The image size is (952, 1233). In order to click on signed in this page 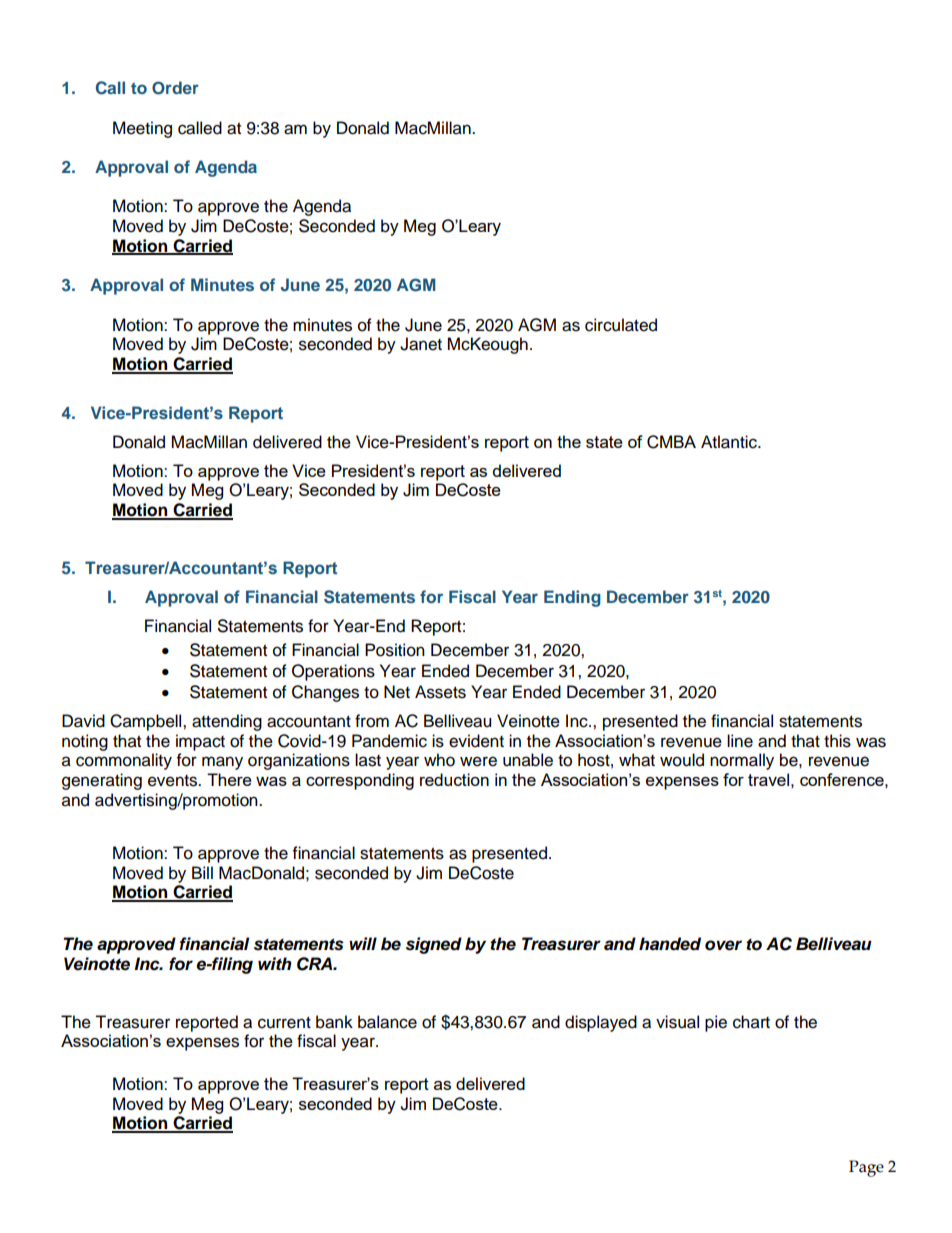, I will do `click(434, 945)`.
